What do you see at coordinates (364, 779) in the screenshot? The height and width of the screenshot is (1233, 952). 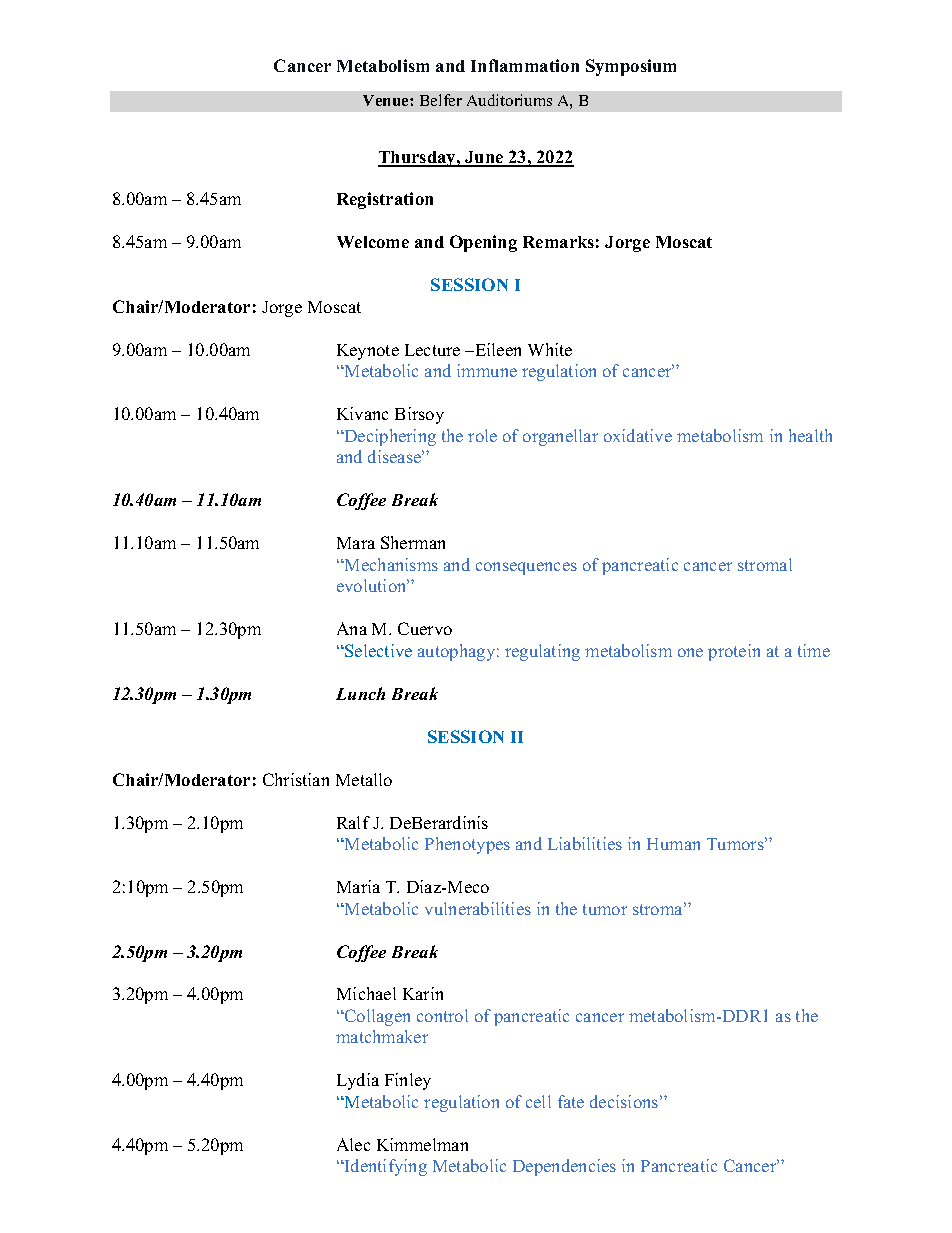 I see `Metallo` at bounding box center [364, 779].
